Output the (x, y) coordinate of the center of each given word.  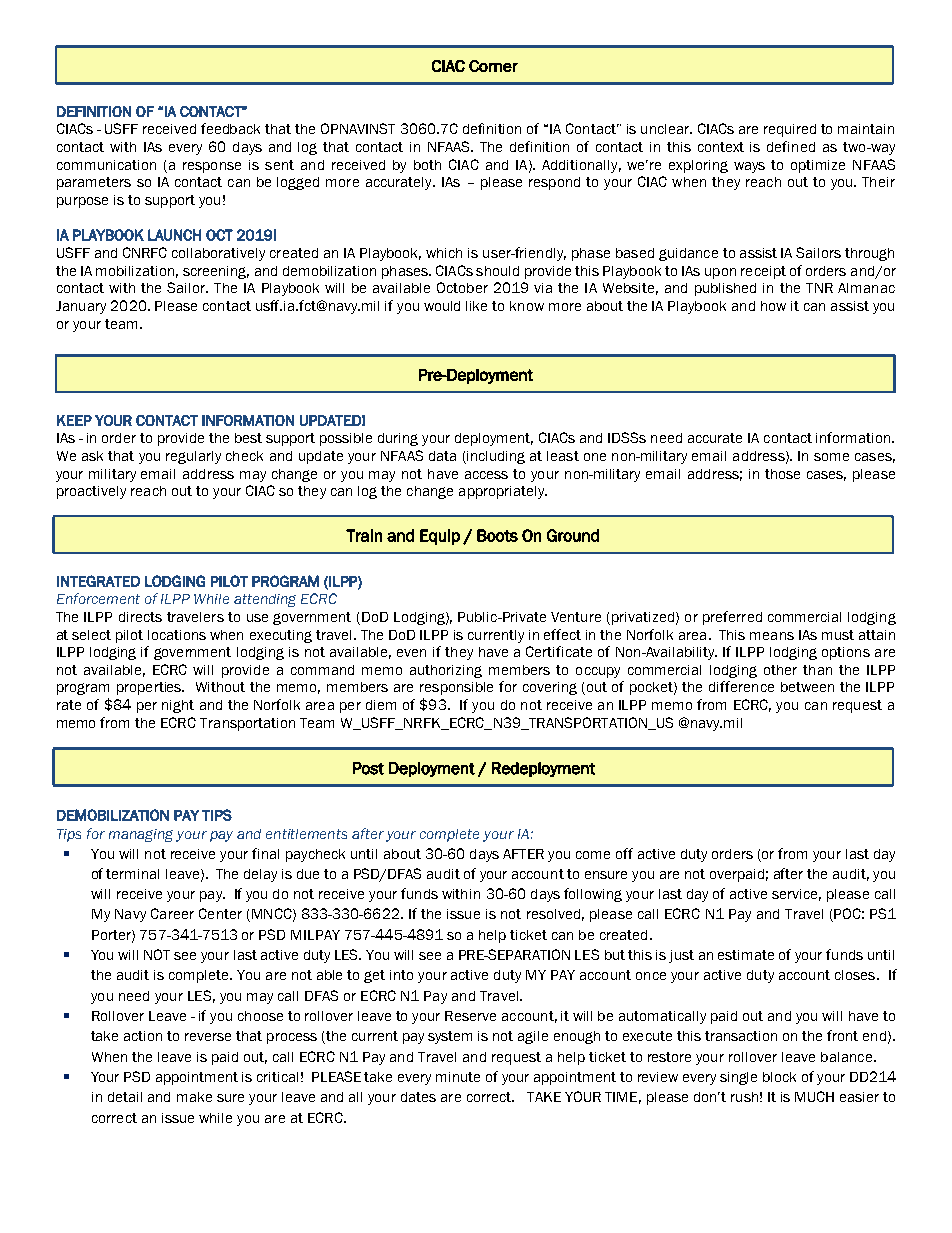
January (81, 307)
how (773, 306)
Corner (493, 66)
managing (141, 835)
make (194, 1097)
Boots (497, 535)
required (790, 130)
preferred (732, 618)
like (476, 306)
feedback (230, 128)
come (593, 855)
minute (458, 1077)
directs (140, 617)
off (624, 853)
